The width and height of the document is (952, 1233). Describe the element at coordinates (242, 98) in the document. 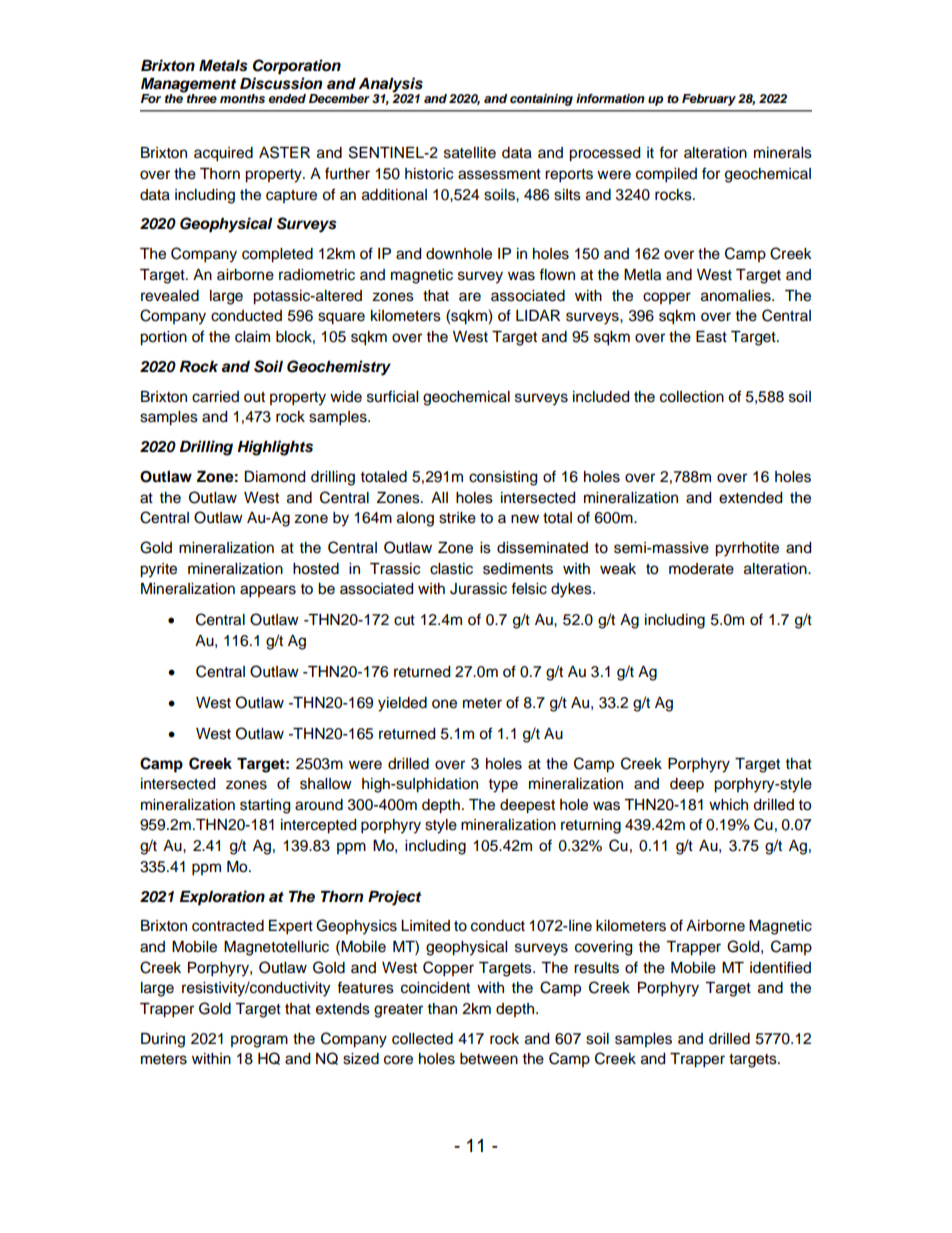

I see `months` at that location.
